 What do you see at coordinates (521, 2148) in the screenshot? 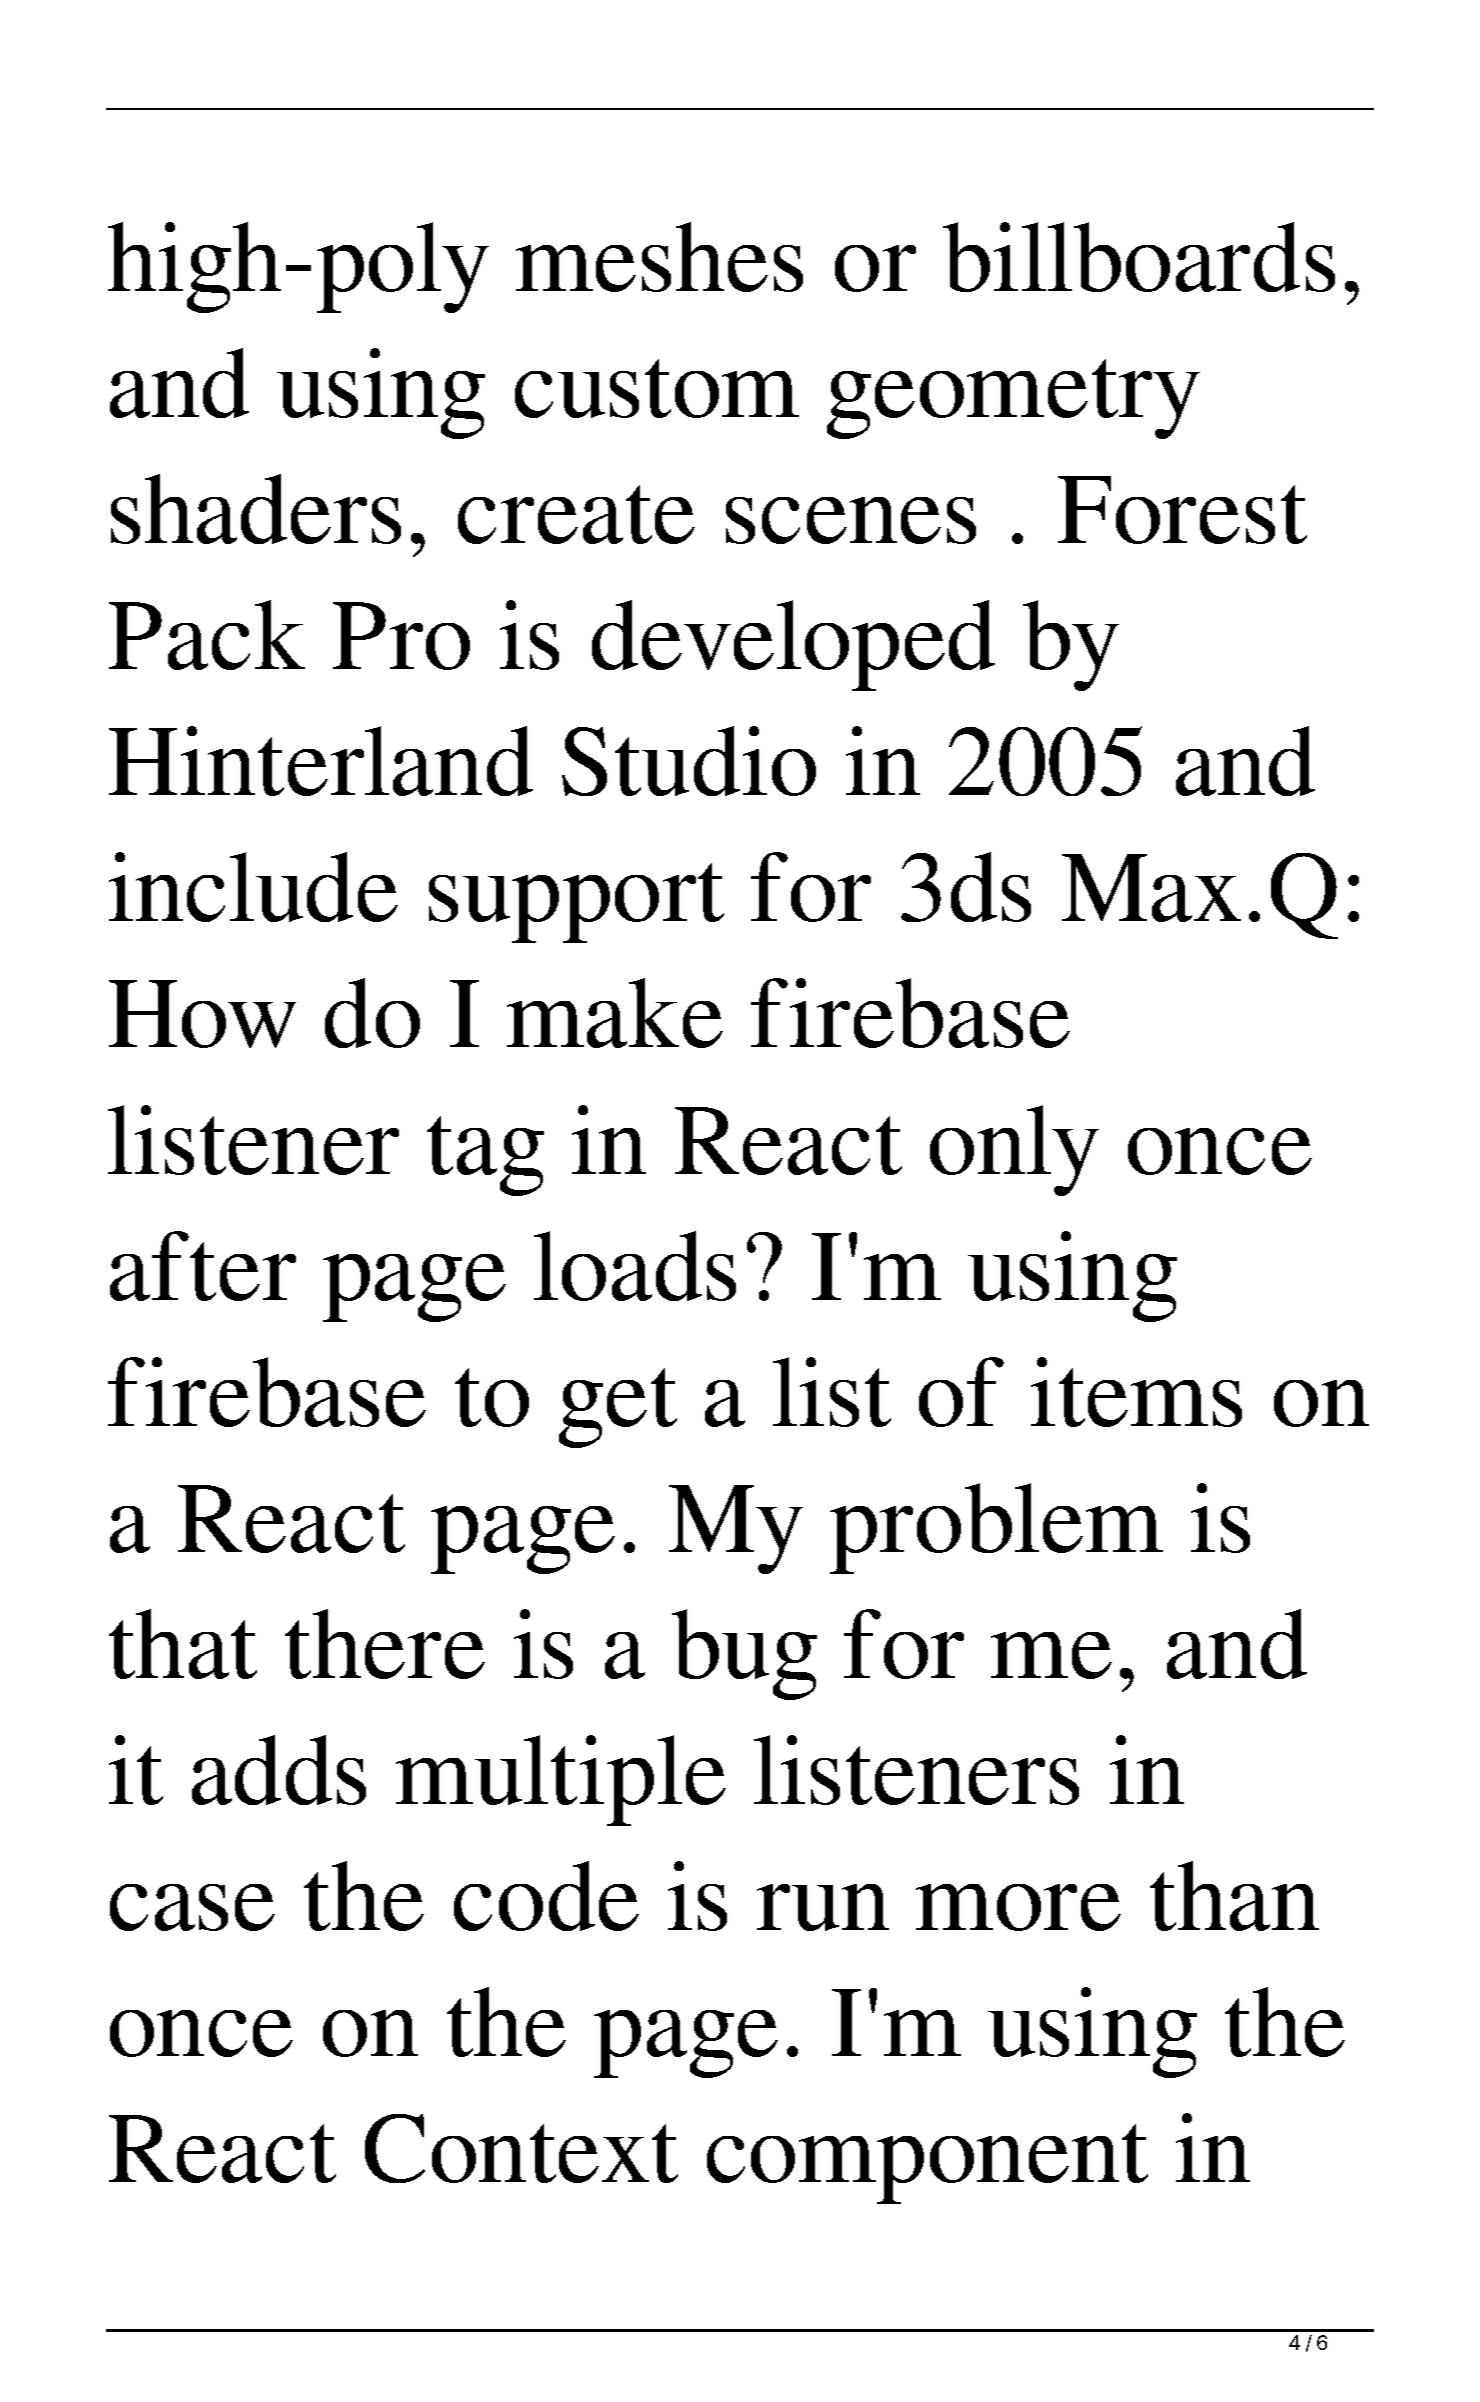
I see `Context` at bounding box center [521, 2148].
